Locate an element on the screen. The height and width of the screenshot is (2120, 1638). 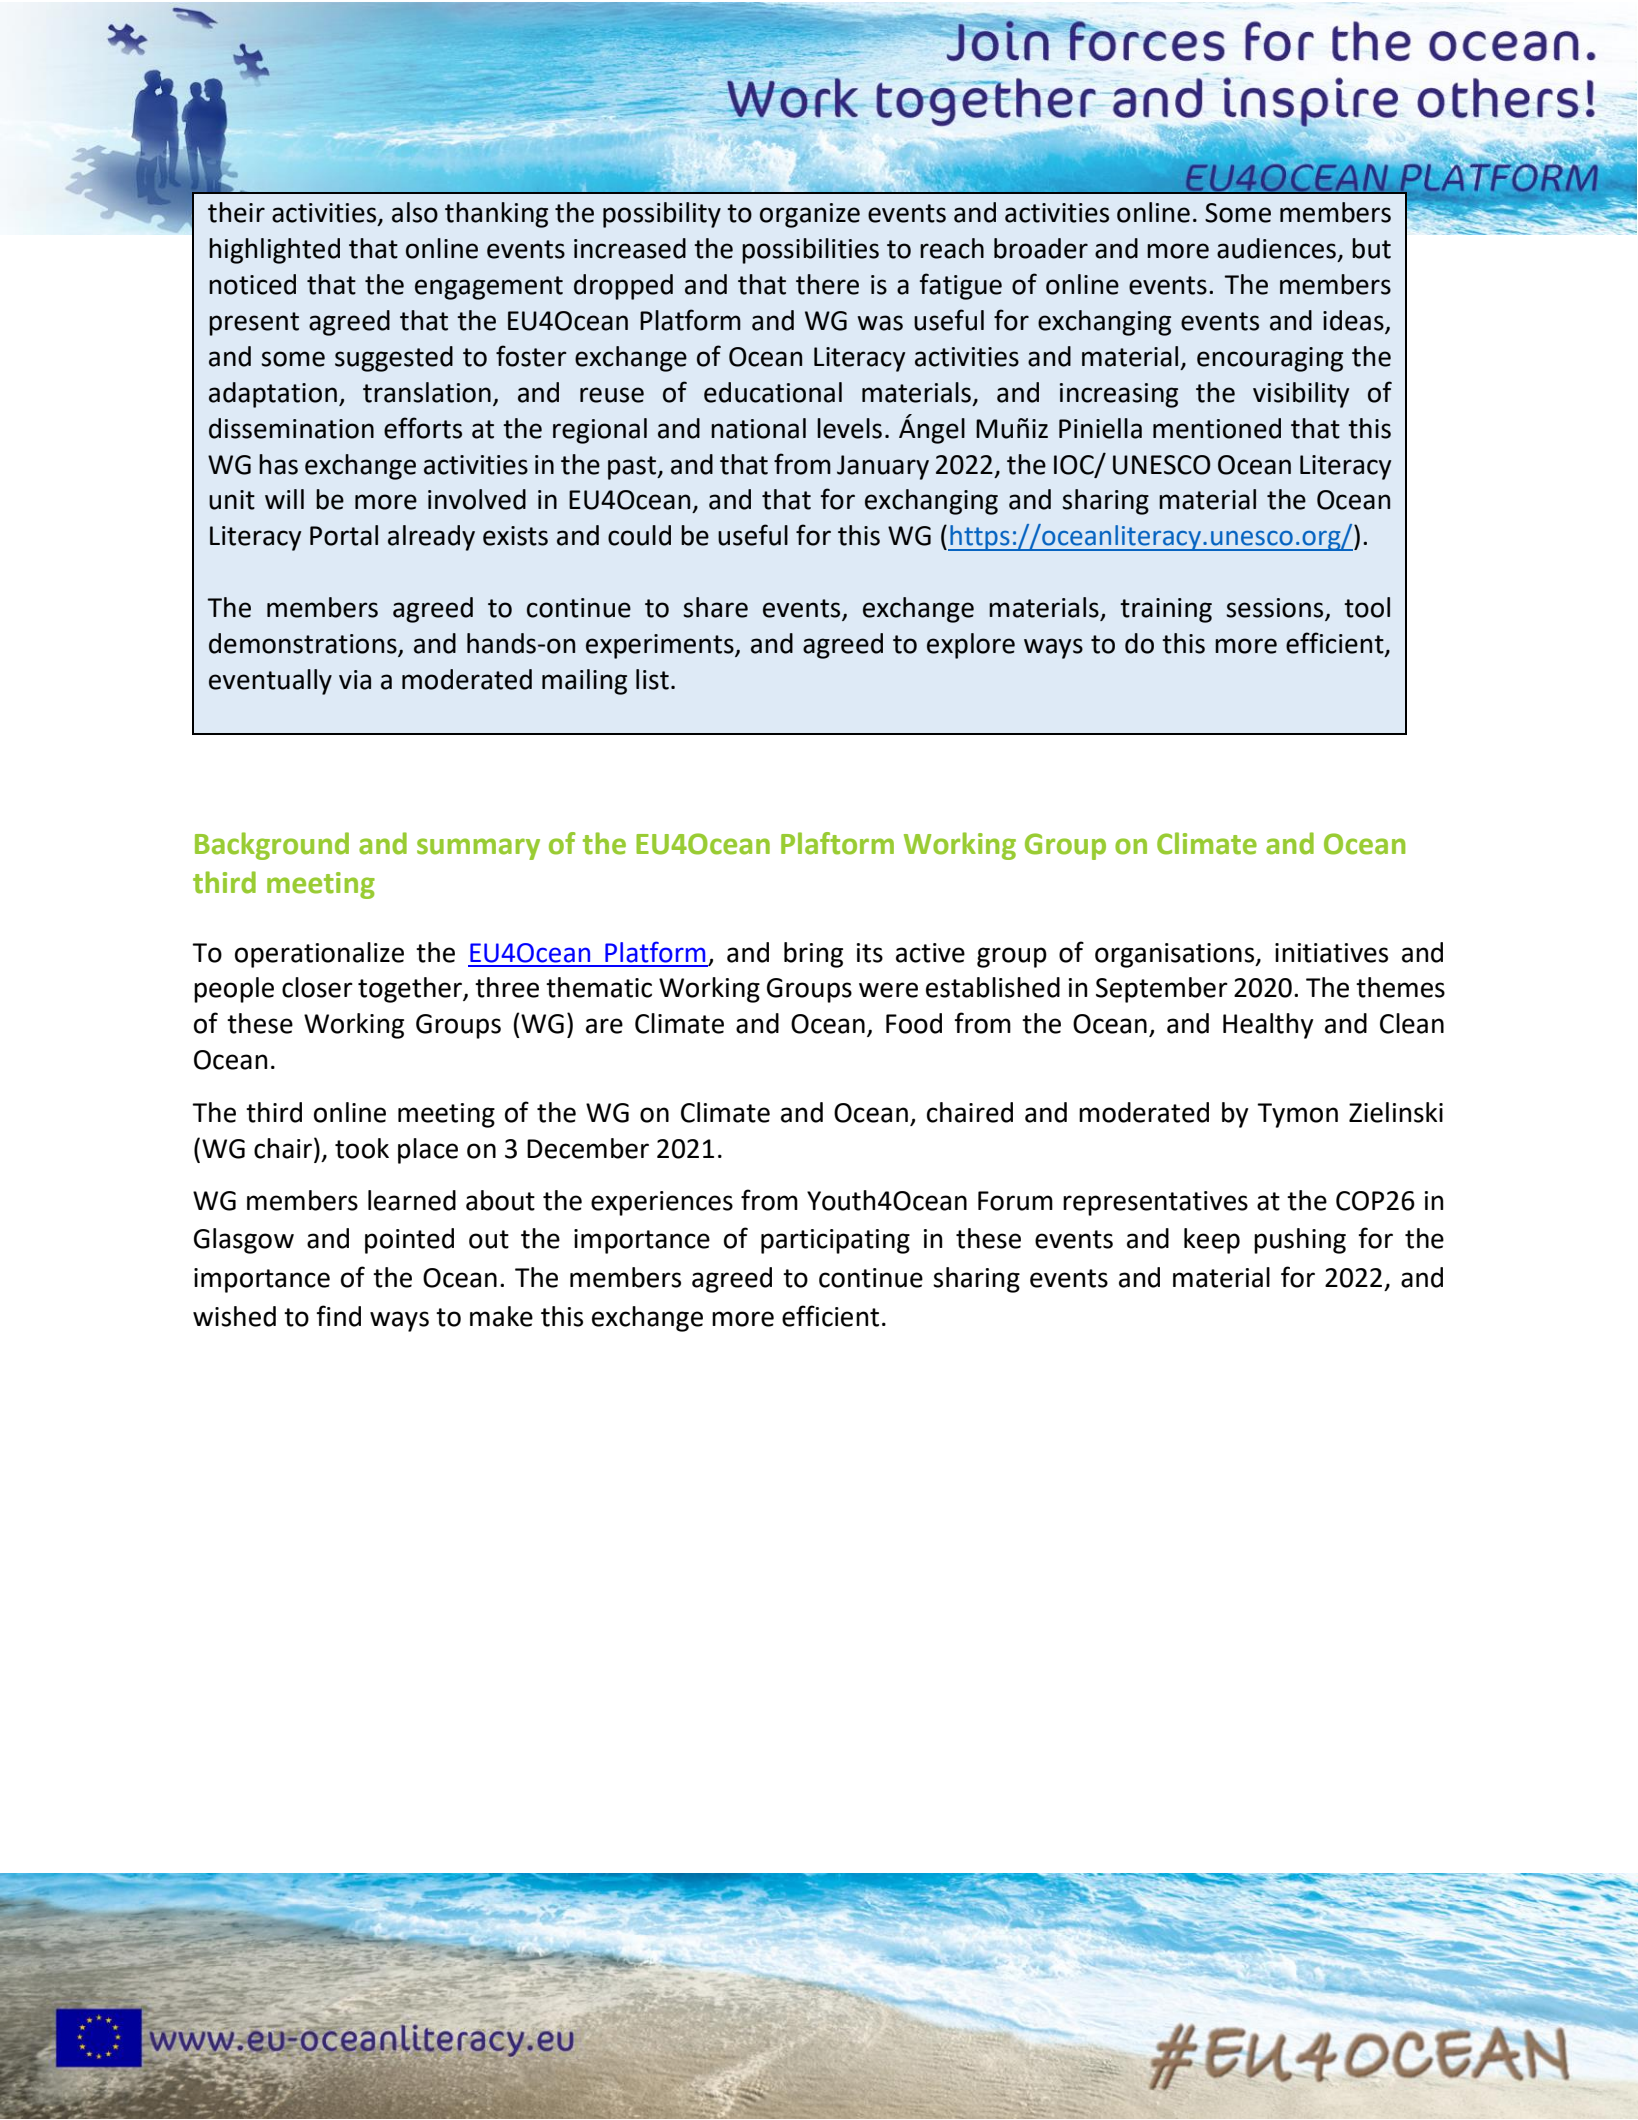
Portal is located at coordinates (344, 535).
